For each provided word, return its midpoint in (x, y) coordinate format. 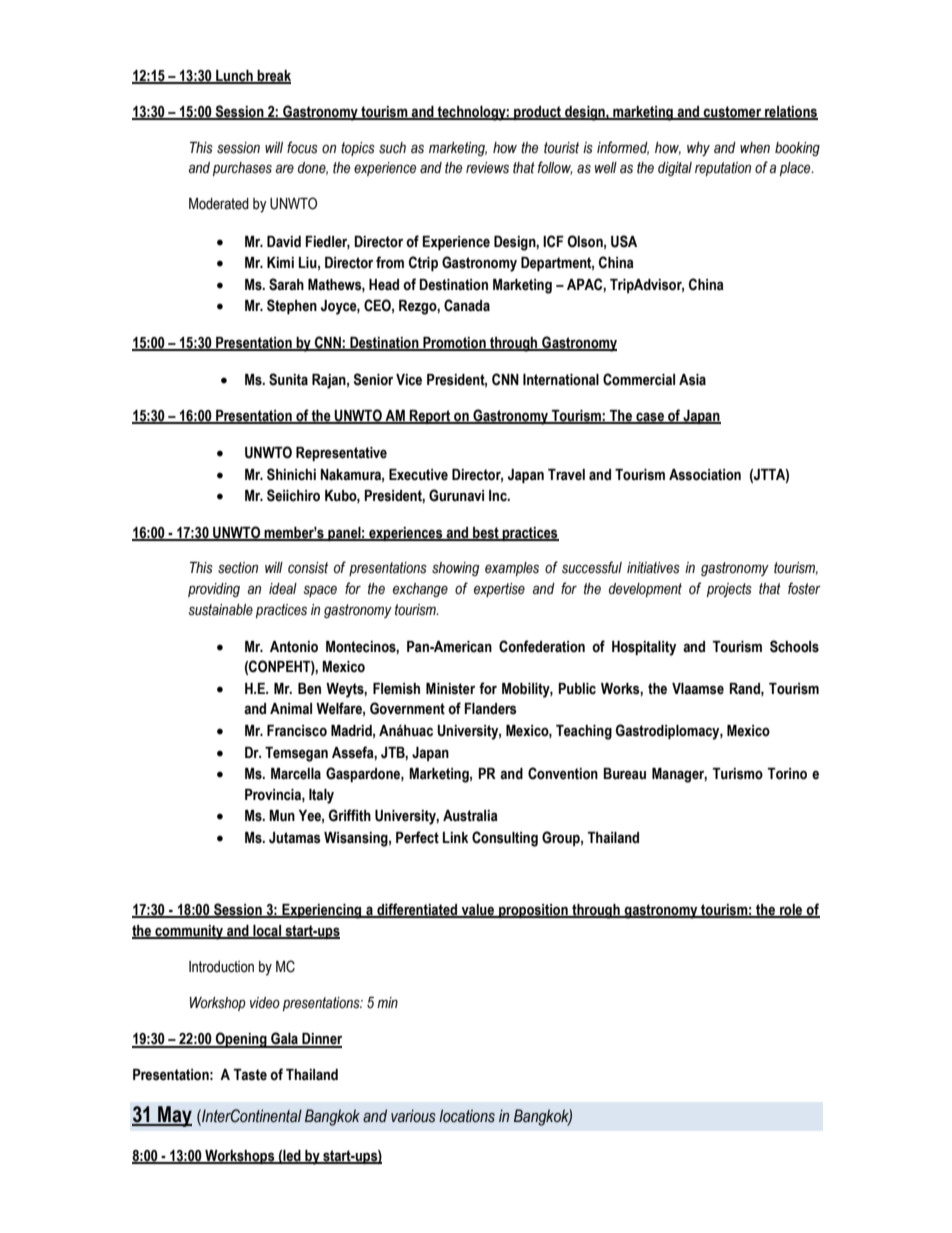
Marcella (296, 774)
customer (733, 112)
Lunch (234, 76)
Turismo (737, 774)
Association (705, 475)
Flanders (491, 709)
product (537, 113)
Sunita (288, 379)
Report (430, 417)
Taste (250, 1075)
